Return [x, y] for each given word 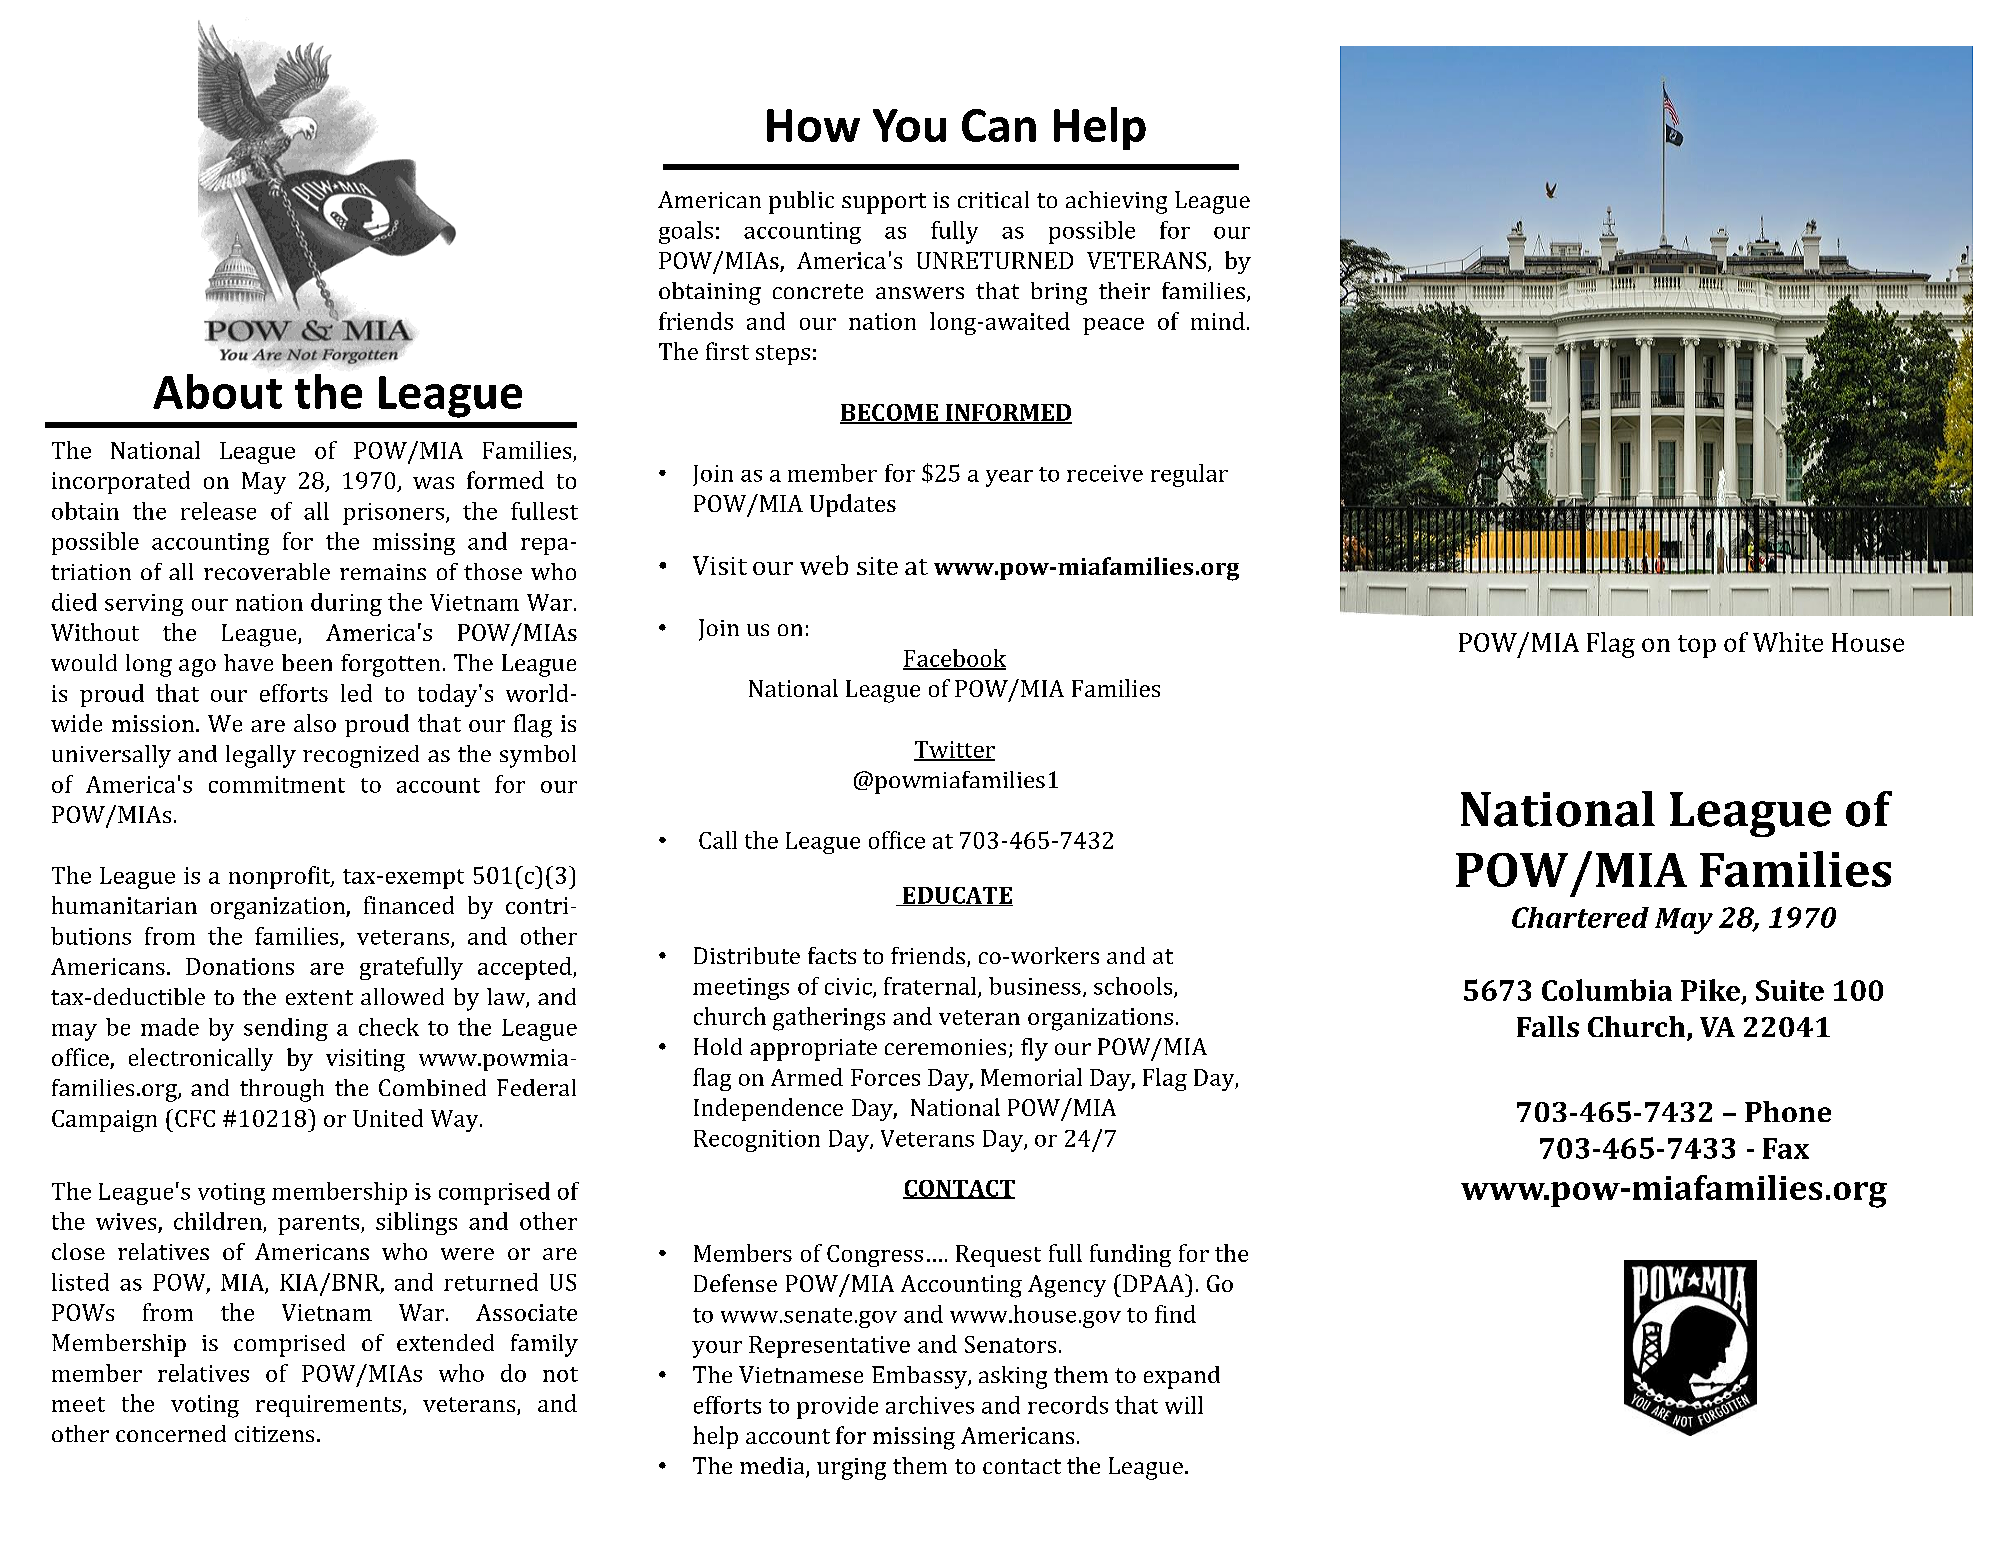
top [1697, 646]
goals [686, 232]
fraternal [931, 987]
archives [930, 1405]
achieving [1116, 202]
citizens [274, 1434]
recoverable [267, 571]
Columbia [1607, 990]
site [877, 566]
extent [319, 997]
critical [993, 199]
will [1184, 1405]
